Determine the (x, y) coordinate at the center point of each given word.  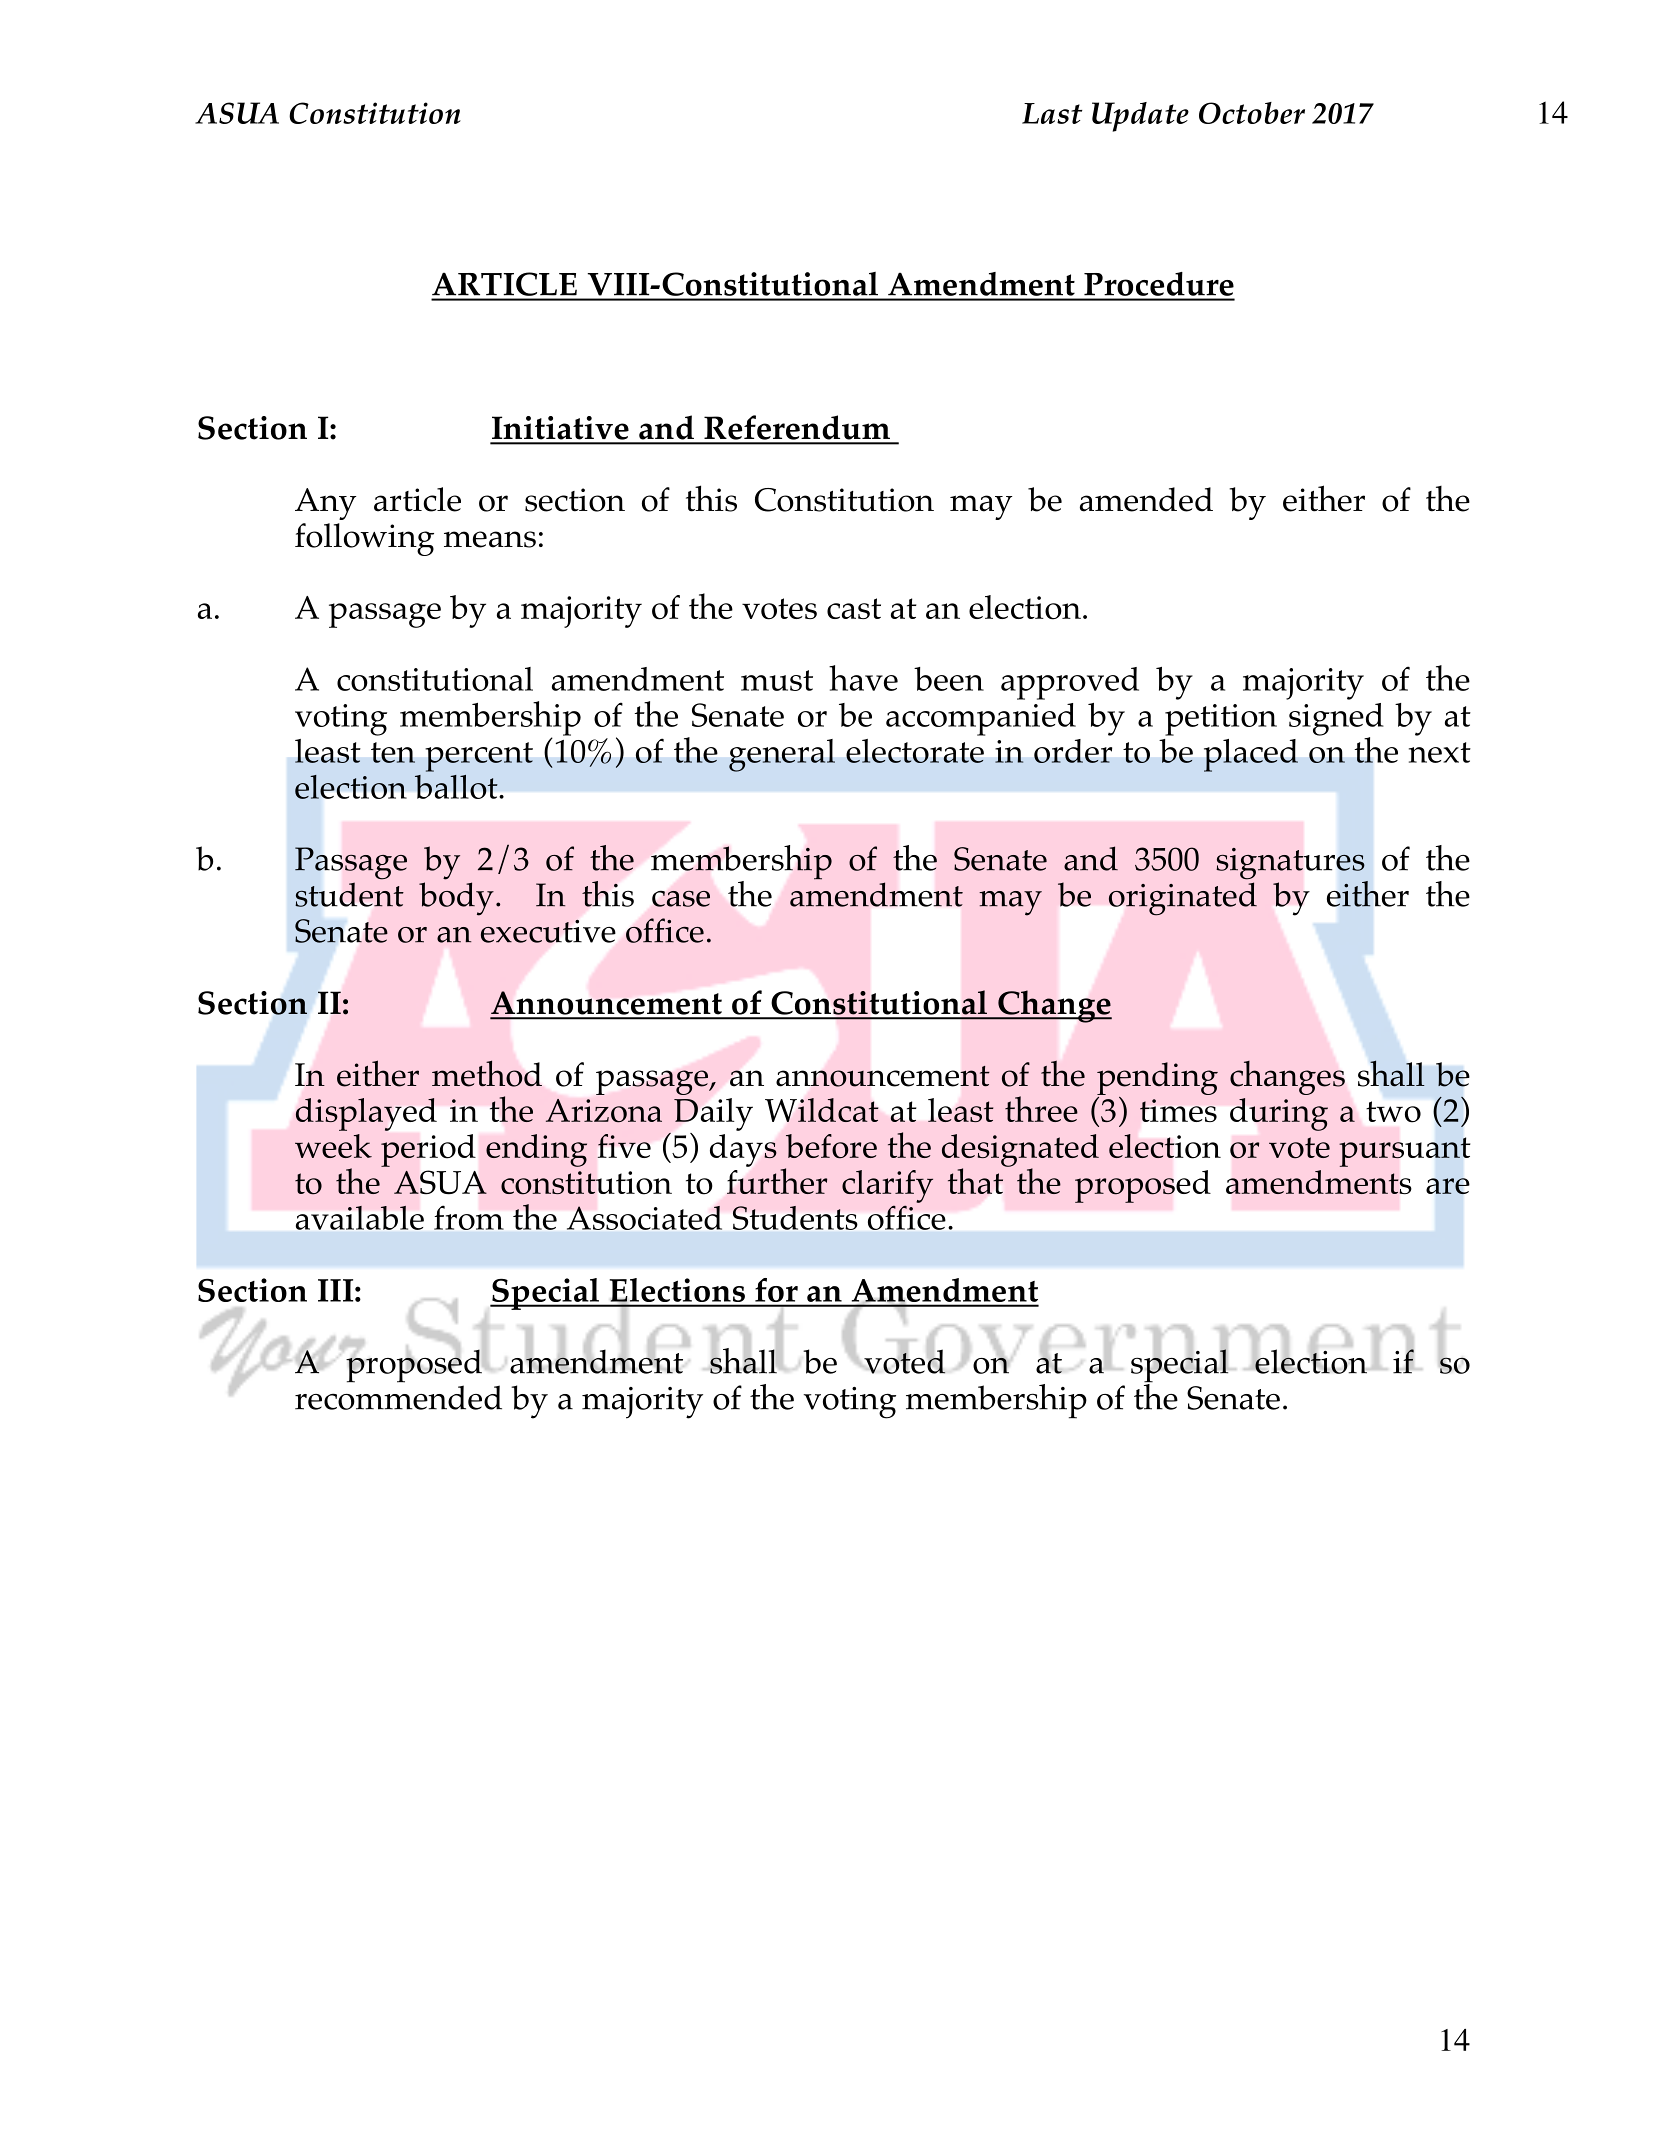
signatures (1291, 865)
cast (854, 608)
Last (1052, 113)
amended (1146, 499)
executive (548, 931)
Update (1140, 117)
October (1252, 113)
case (681, 899)
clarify (887, 1186)
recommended (398, 1397)
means (490, 539)
